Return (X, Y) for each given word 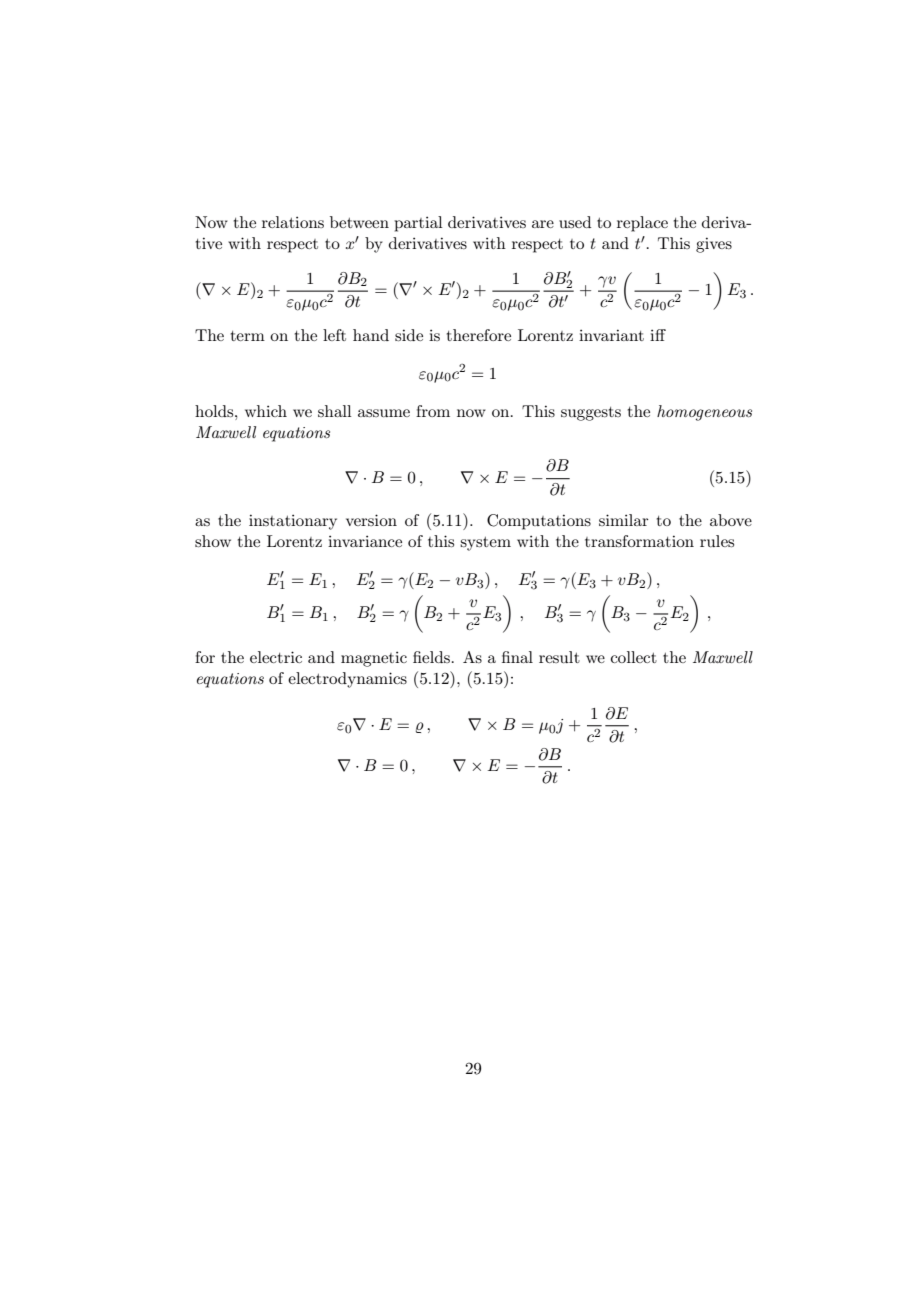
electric (276, 657)
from (433, 411)
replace (642, 224)
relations (293, 222)
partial (418, 224)
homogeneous (704, 413)
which (266, 411)
